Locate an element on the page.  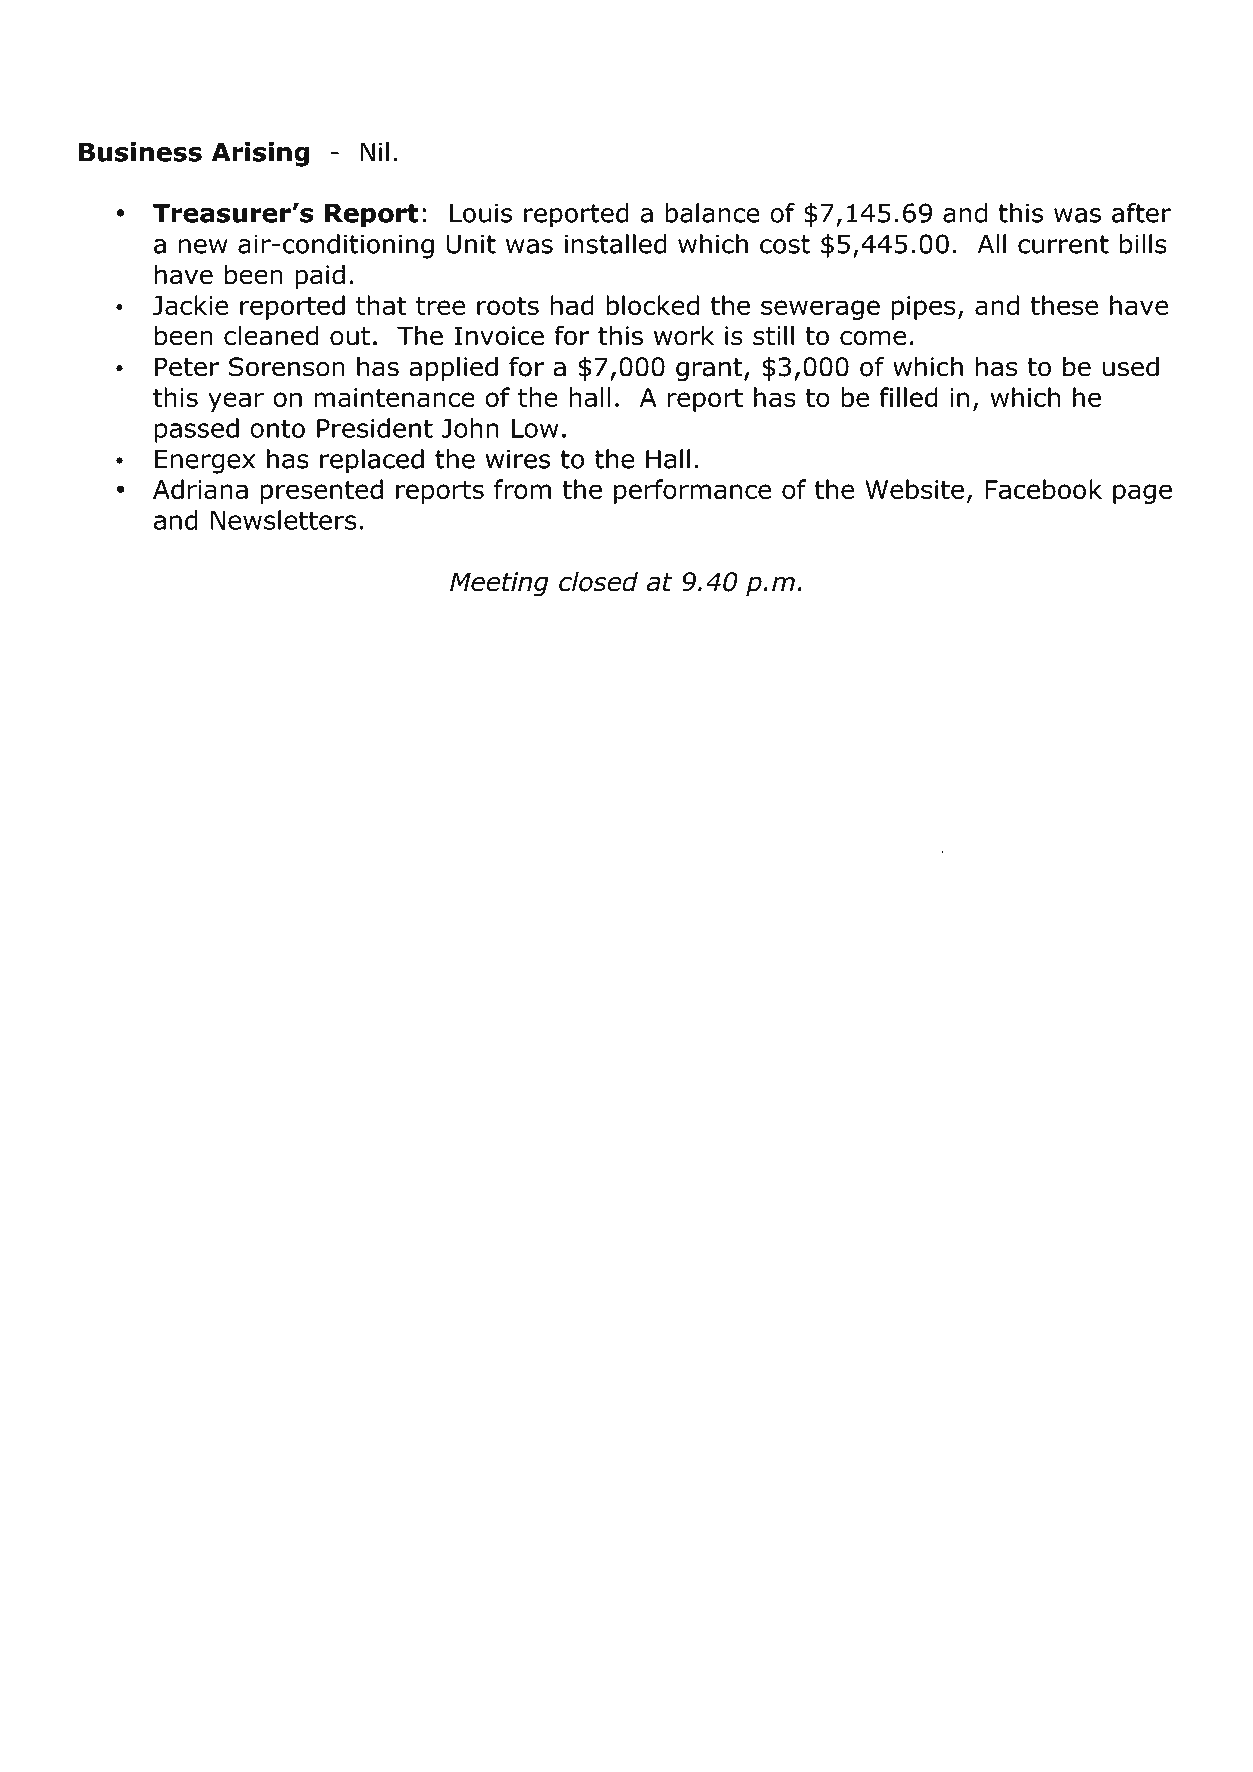
Arising is located at coordinates (260, 154).
